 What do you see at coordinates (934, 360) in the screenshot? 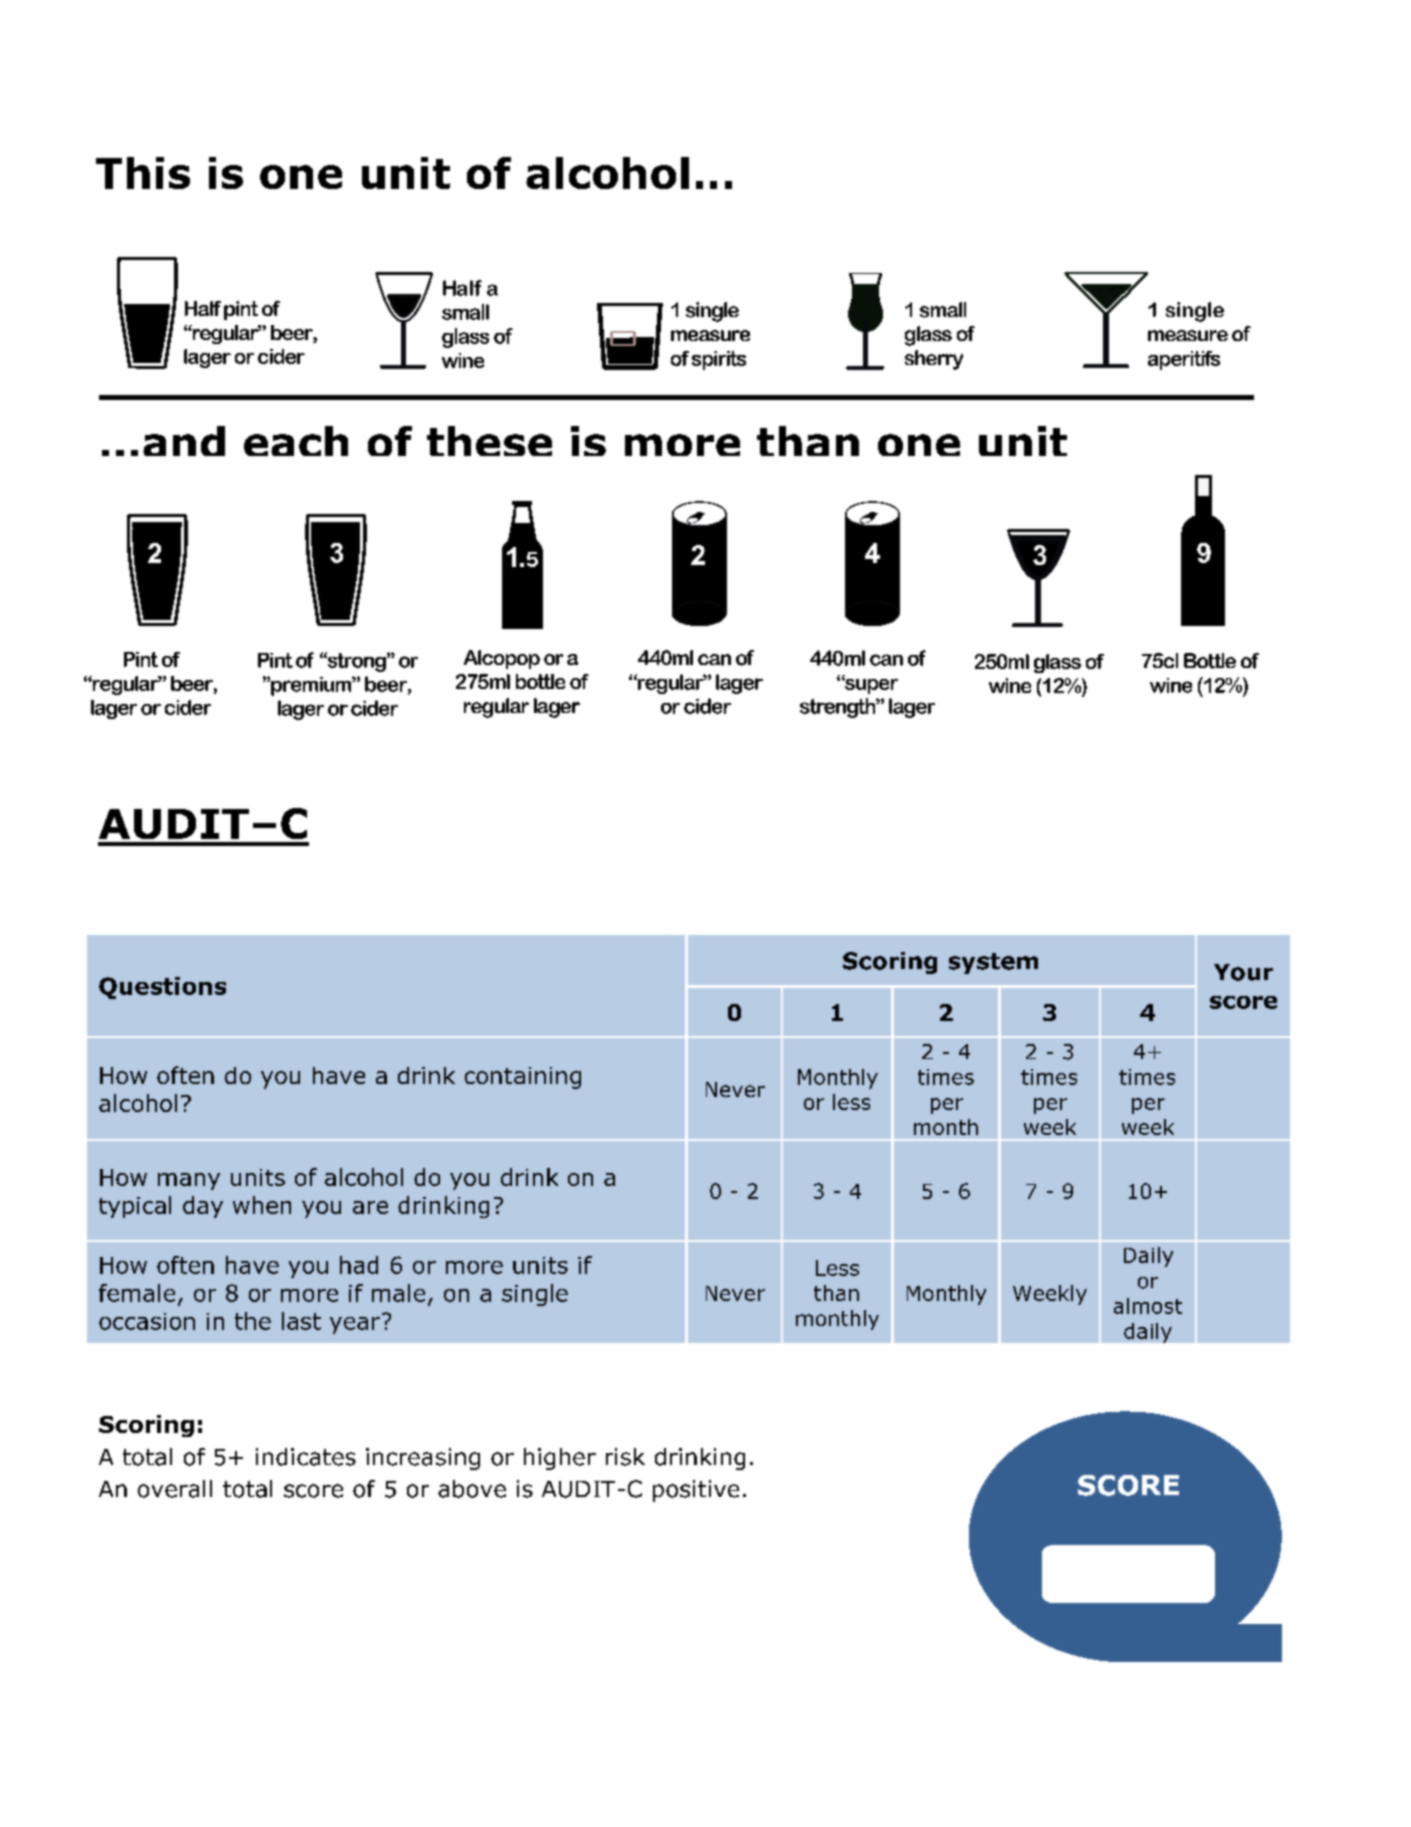
I see `sherry` at bounding box center [934, 360].
